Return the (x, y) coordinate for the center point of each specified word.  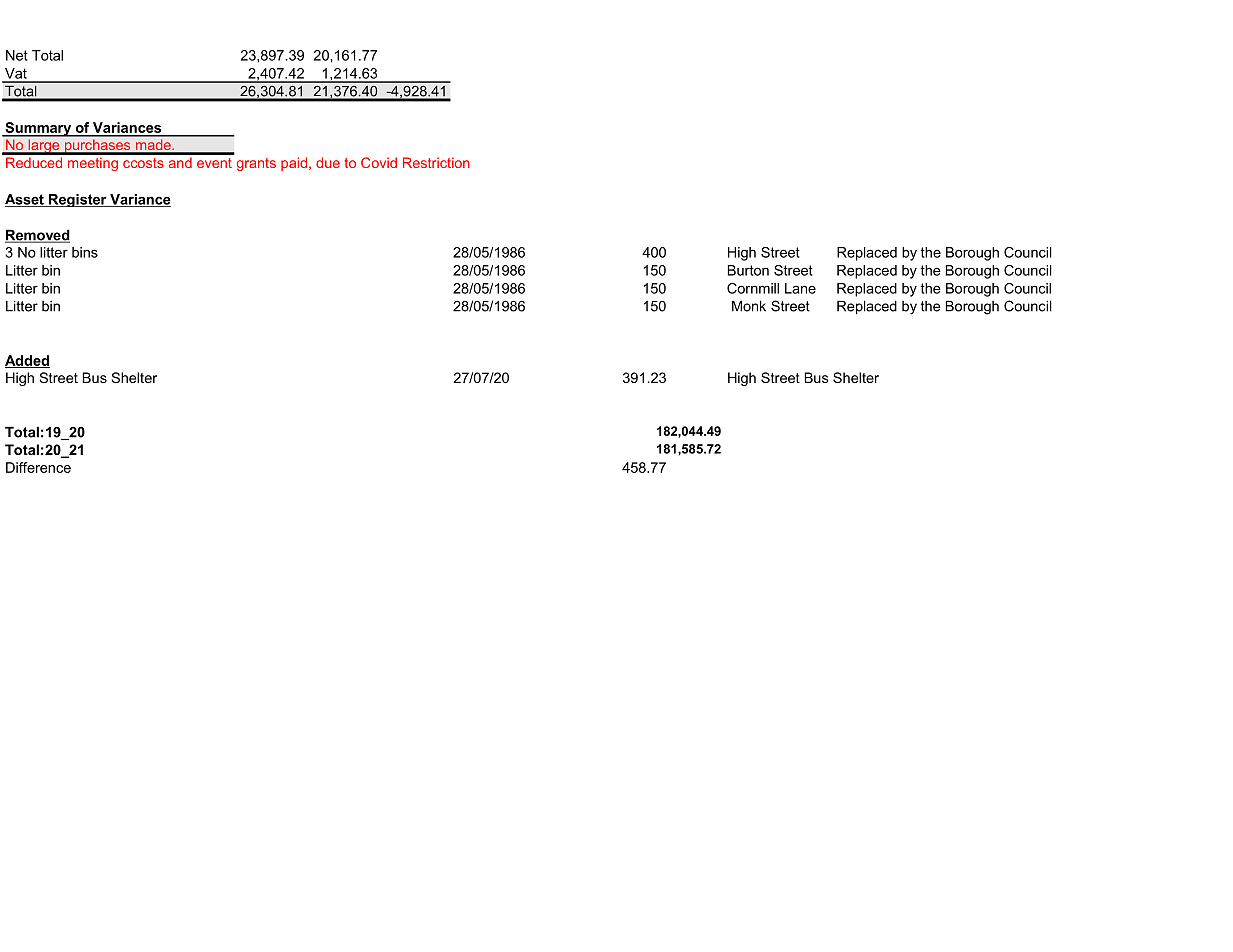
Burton (748, 270)
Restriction (436, 162)
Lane (800, 288)
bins (85, 252)
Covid (379, 162)
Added (27, 361)
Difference (38, 467)
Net (17, 55)
